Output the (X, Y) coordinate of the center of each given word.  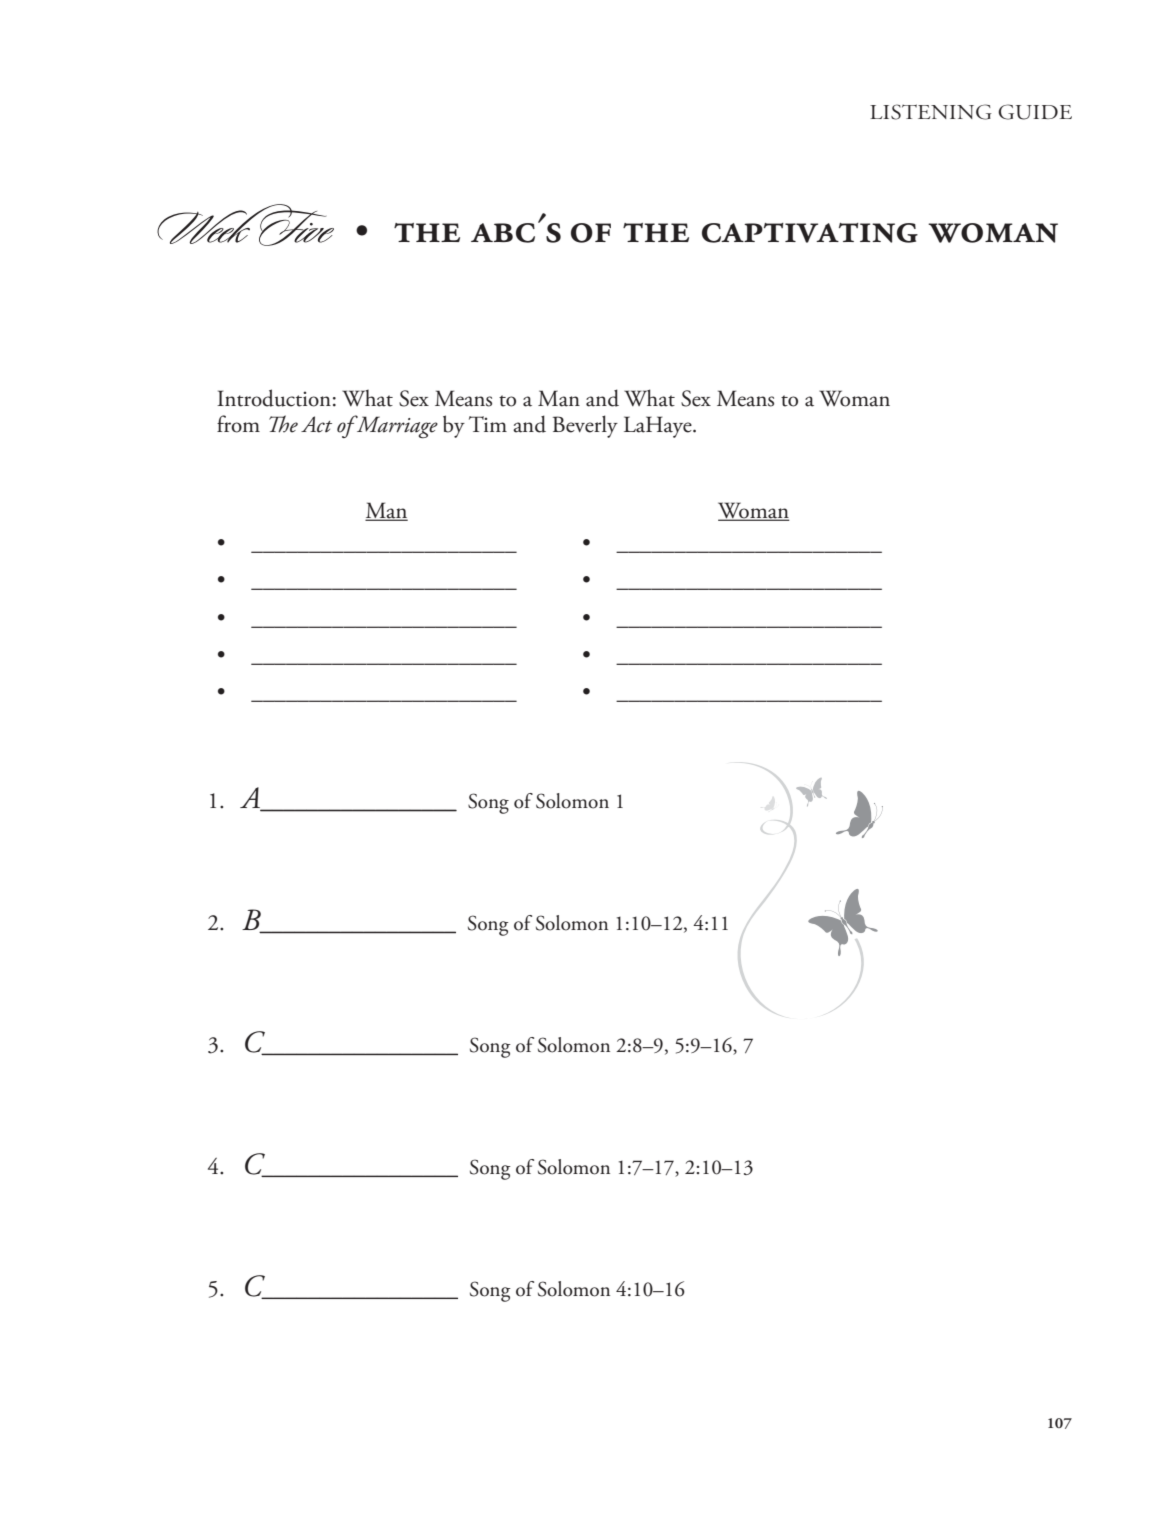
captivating (810, 233)
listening (931, 112)
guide (1035, 112)
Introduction (274, 398)
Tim (488, 424)
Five (295, 227)
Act (316, 424)
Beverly (585, 426)
